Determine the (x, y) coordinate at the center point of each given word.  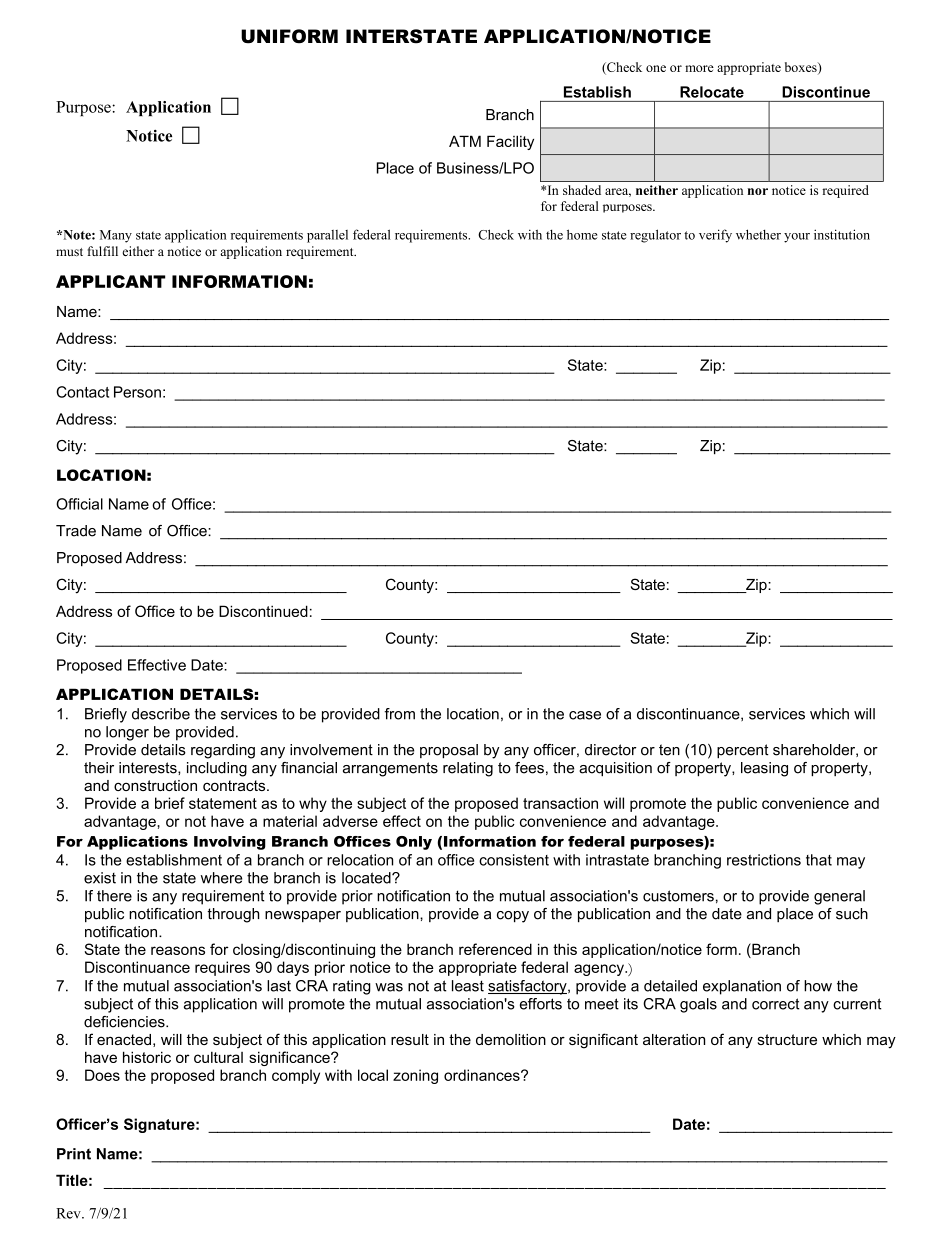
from (400, 714)
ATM (465, 141)
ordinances (483, 1075)
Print (74, 1154)
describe (161, 714)
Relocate (712, 92)
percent (743, 751)
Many (116, 236)
